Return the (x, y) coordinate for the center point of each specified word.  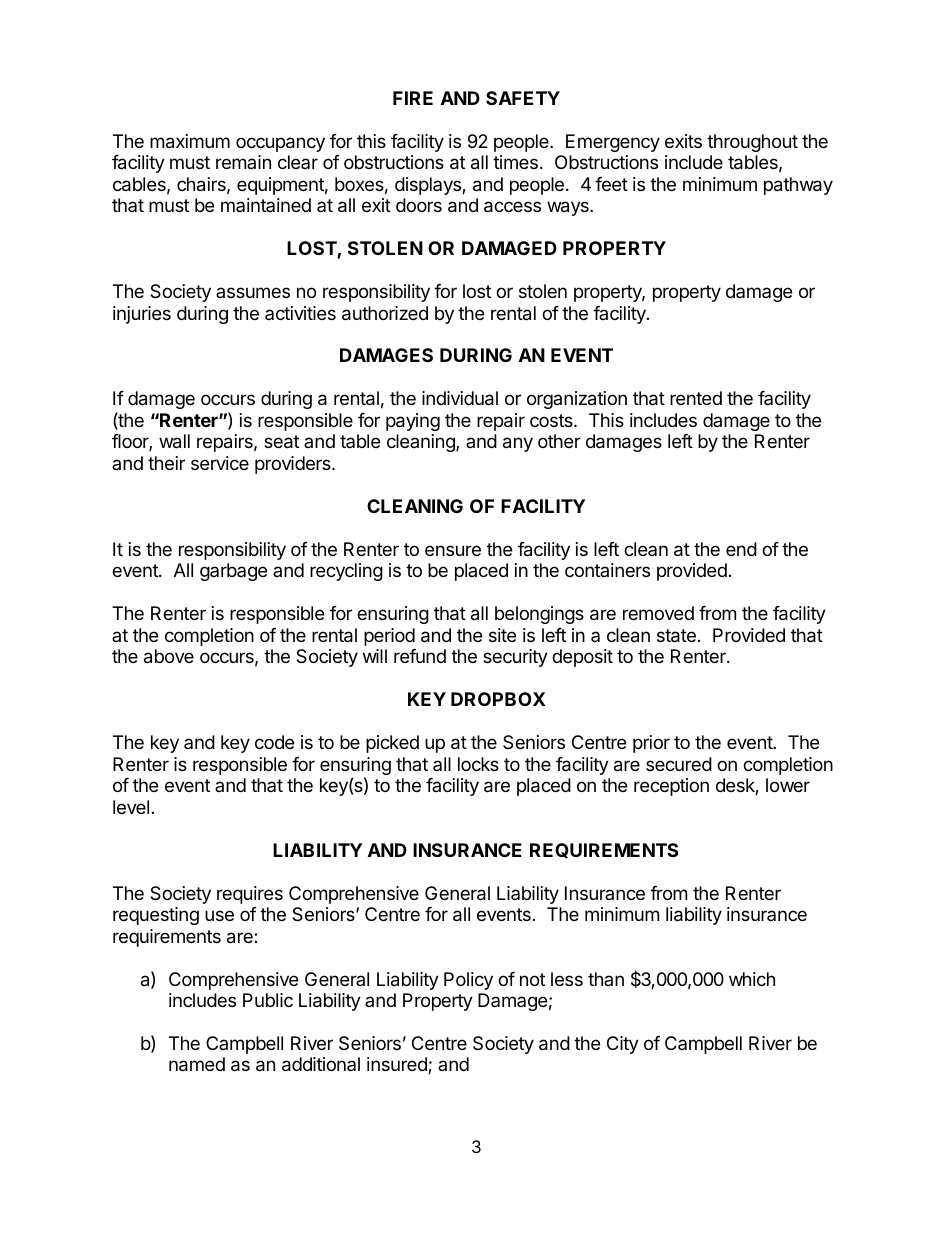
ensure (453, 550)
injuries (142, 315)
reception (671, 787)
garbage (233, 572)
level (131, 807)
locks (478, 764)
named (197, 1064)
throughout (752, 143)
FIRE (413, 98)
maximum (190, 141)
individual (460, 398)
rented (696, 398)
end (741, 549)
